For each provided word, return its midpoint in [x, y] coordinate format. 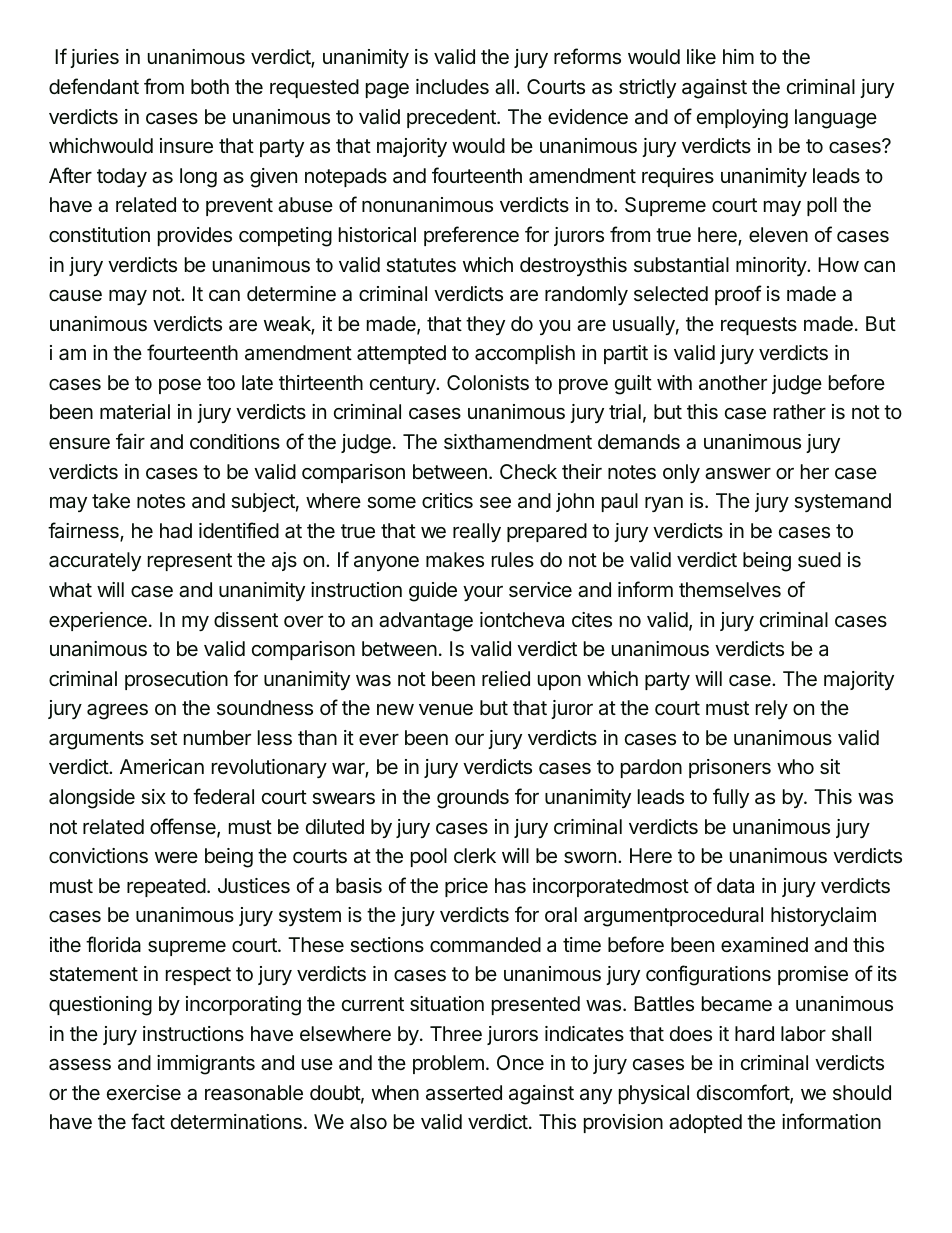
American [162, 767]
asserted [464, 1093]
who [795, 766]
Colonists [488, 383]
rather [800, 412]
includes [452, 87]
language [836, 119]
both [210, 86]
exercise [144, 1092]
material [135, 412]
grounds [473, 799]
